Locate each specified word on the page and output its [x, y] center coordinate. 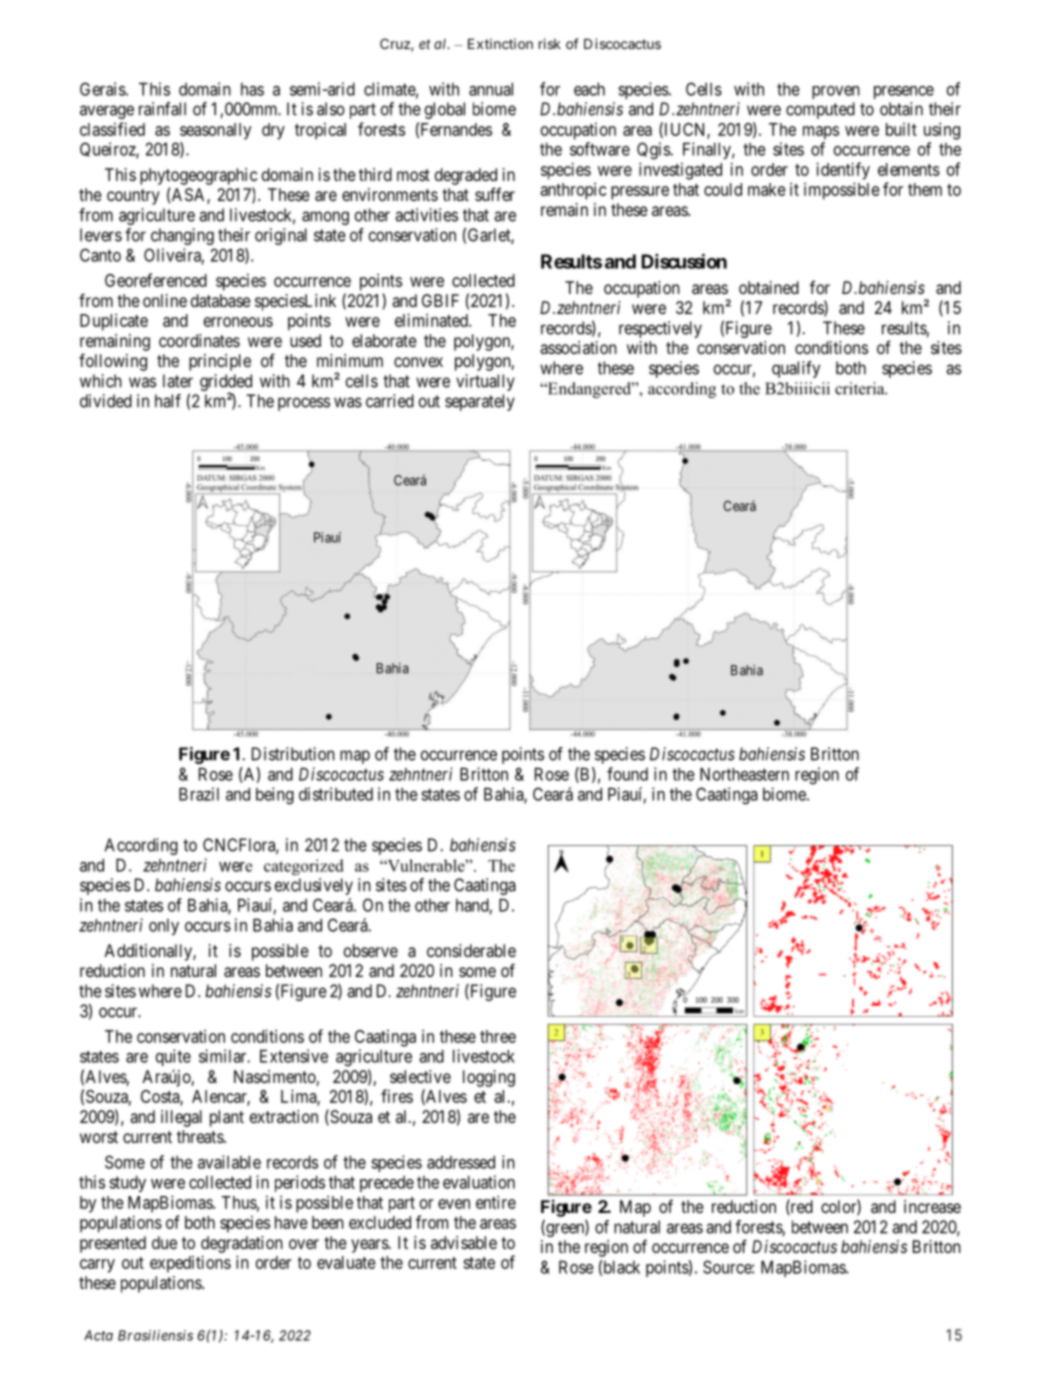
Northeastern [744, 774]
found [627, 774]
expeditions [190, 1264]
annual [491, 89]
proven [836, 92]
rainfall [162, 109]
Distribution [293, 754]
